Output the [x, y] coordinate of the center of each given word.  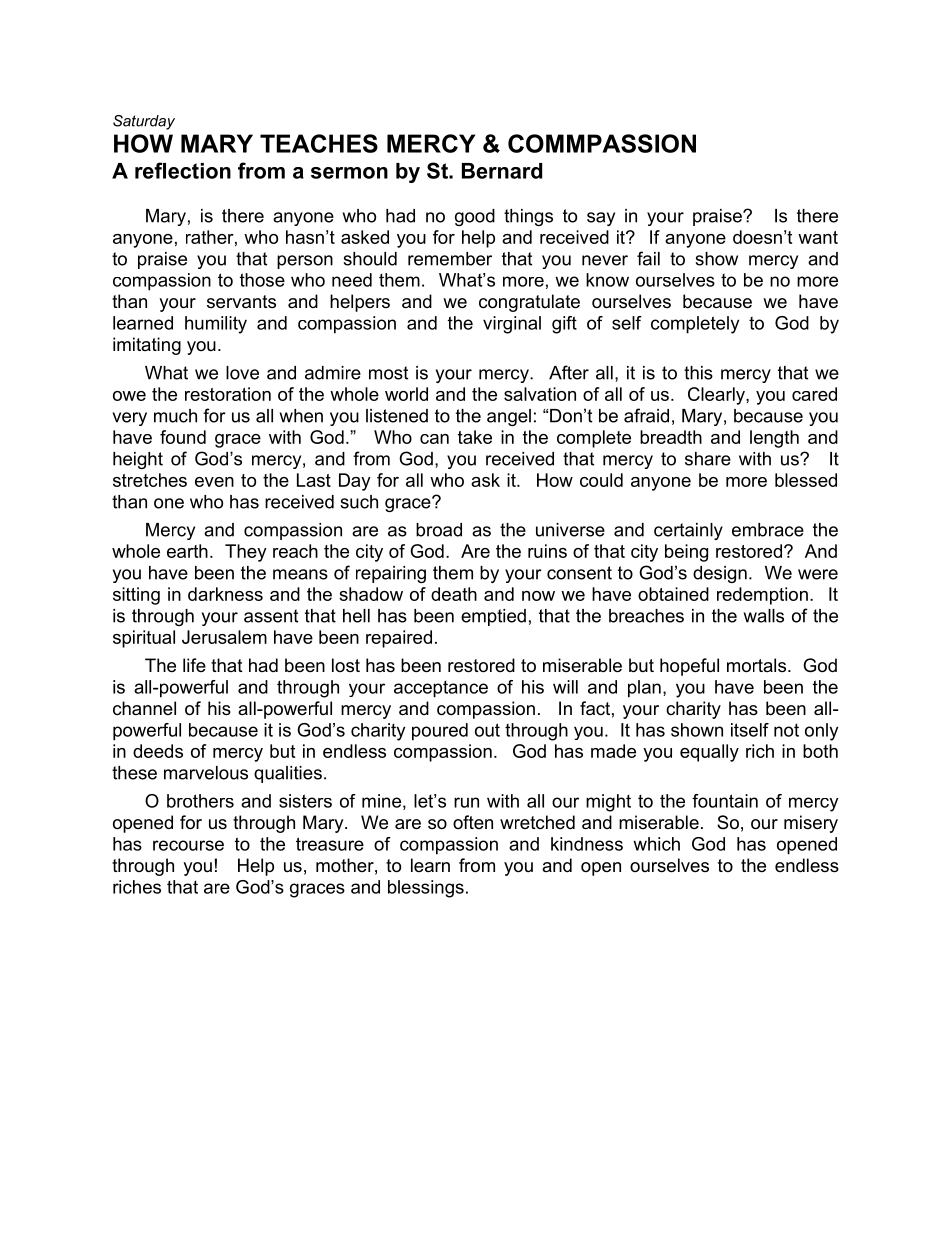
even [214, 482]
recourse [188, 845]
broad [439, 530]
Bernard [502, 171]
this [698, 373]
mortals [758, 665]
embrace [768, 530]
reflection [183, 170]
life [194, 665]
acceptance [441, 689]
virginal [512, 325]
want [818, 237]
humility [216, 325]
